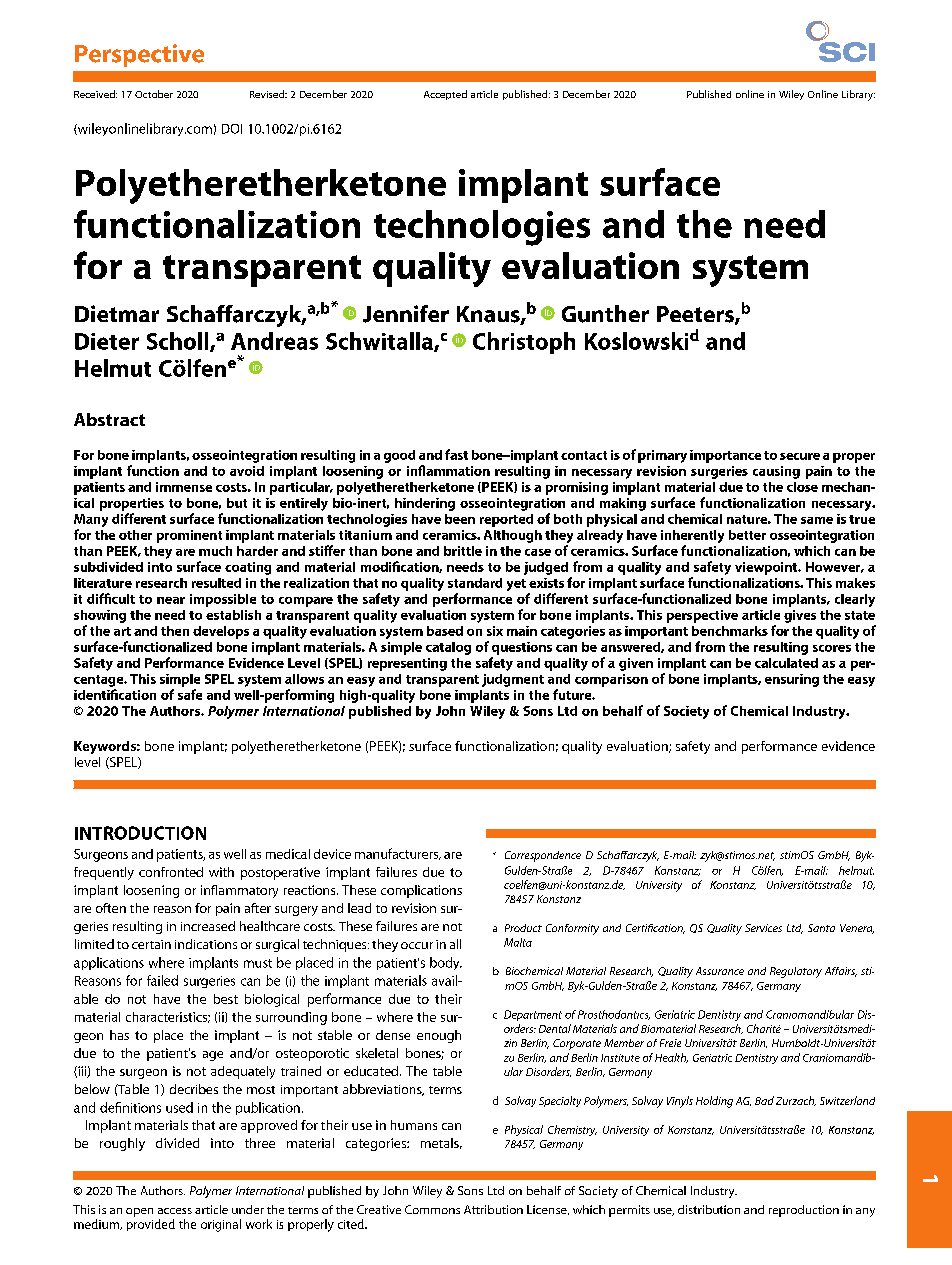  What do you see at coordinates (763, 928) in the screenshot?
I see `Services` at bounding box center [763, 928].
